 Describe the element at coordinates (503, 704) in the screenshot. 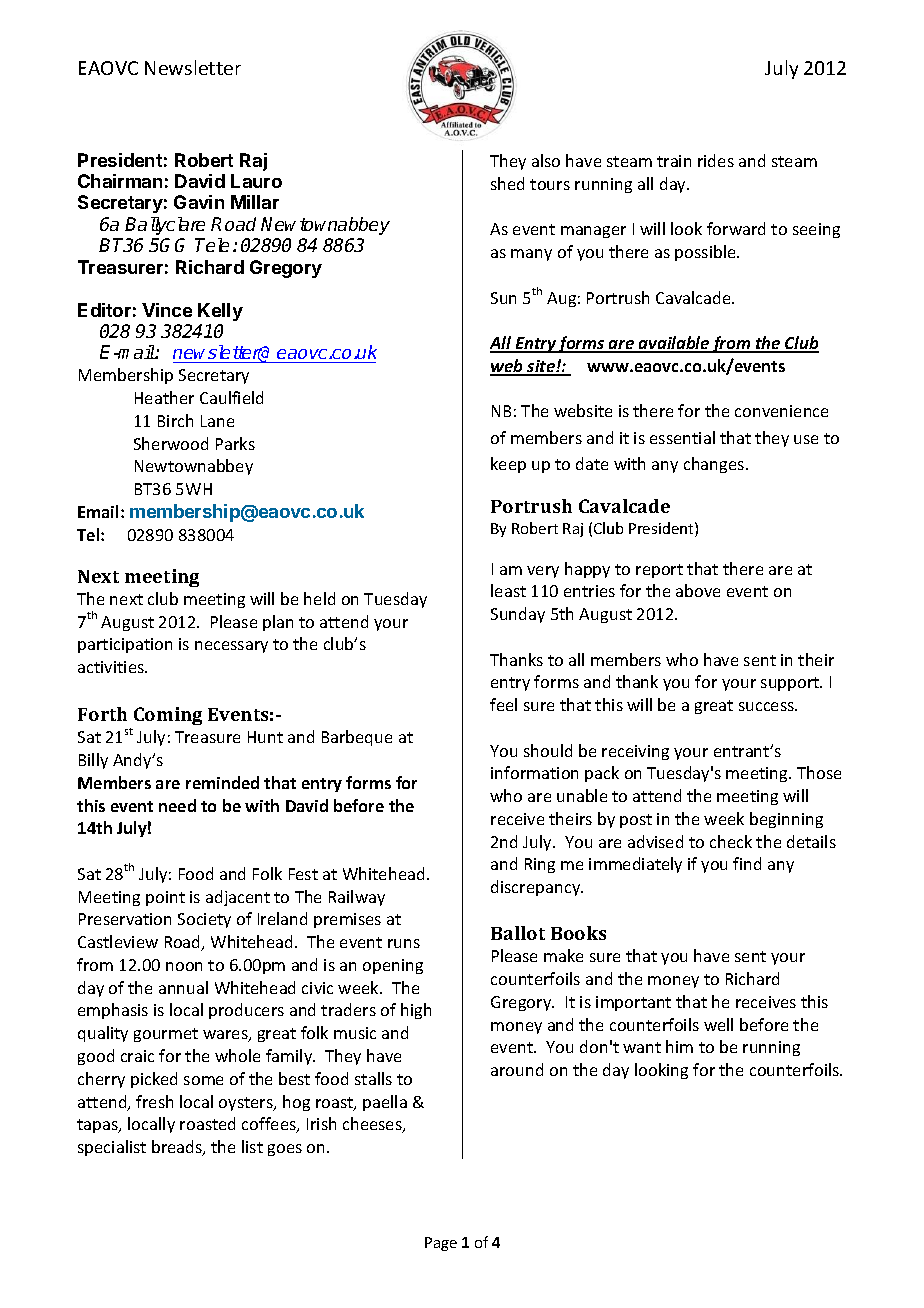

I see `feel` at that location.
